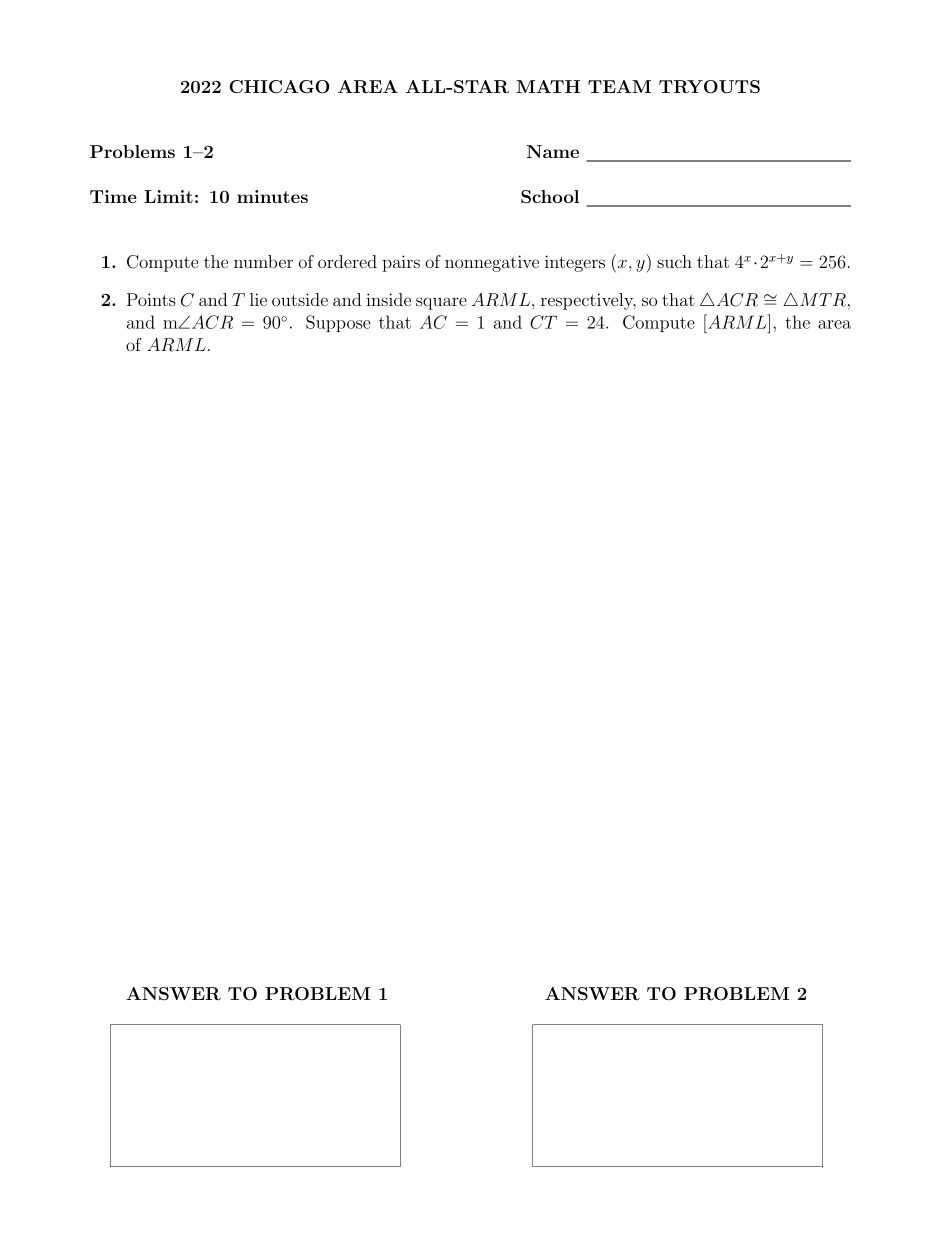 The image size is (952, 1233). What do you see at coordinates (151, 299) in the screenshot?
I see `Points` at bounding box center [151, 299].
